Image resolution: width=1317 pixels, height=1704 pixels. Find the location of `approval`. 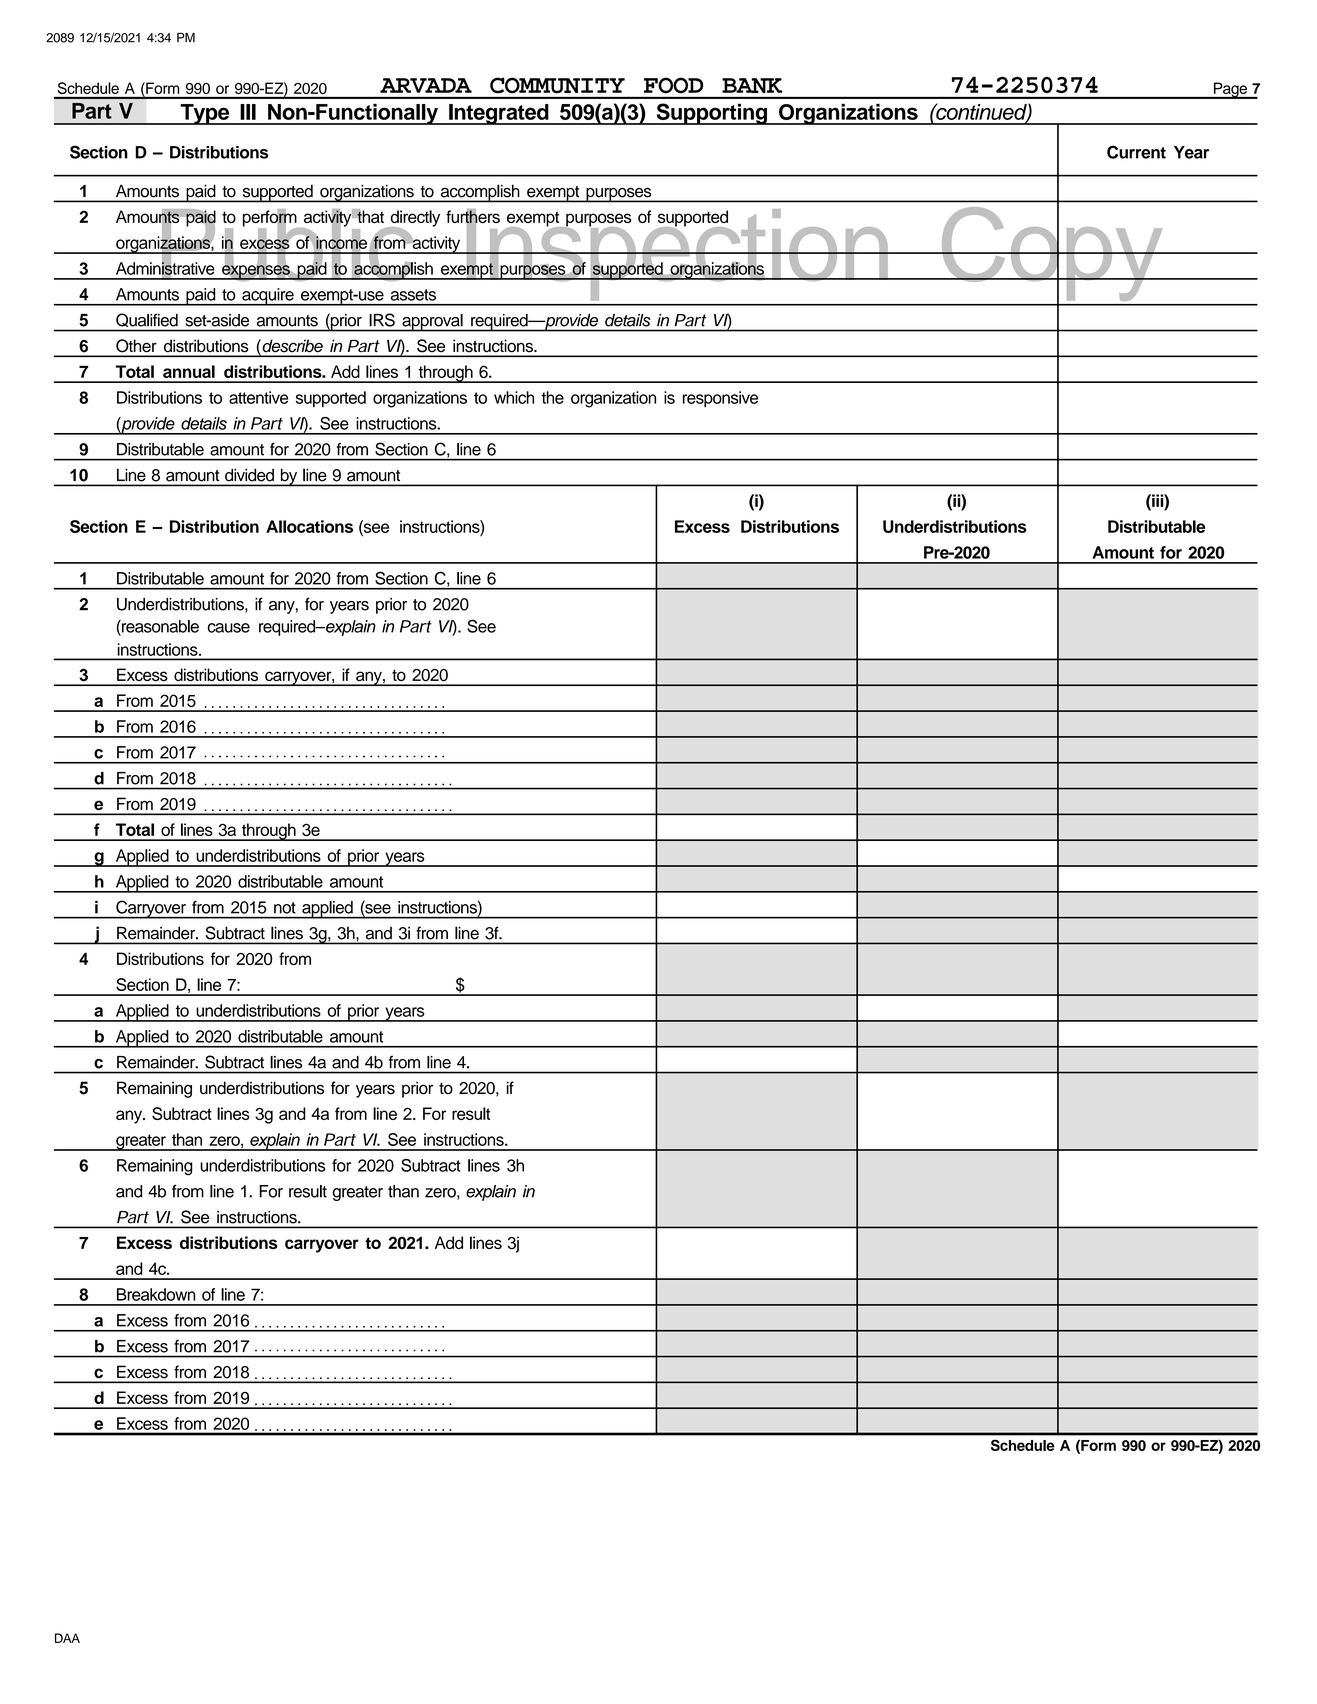

approval is located at coordinates (432, 323).
